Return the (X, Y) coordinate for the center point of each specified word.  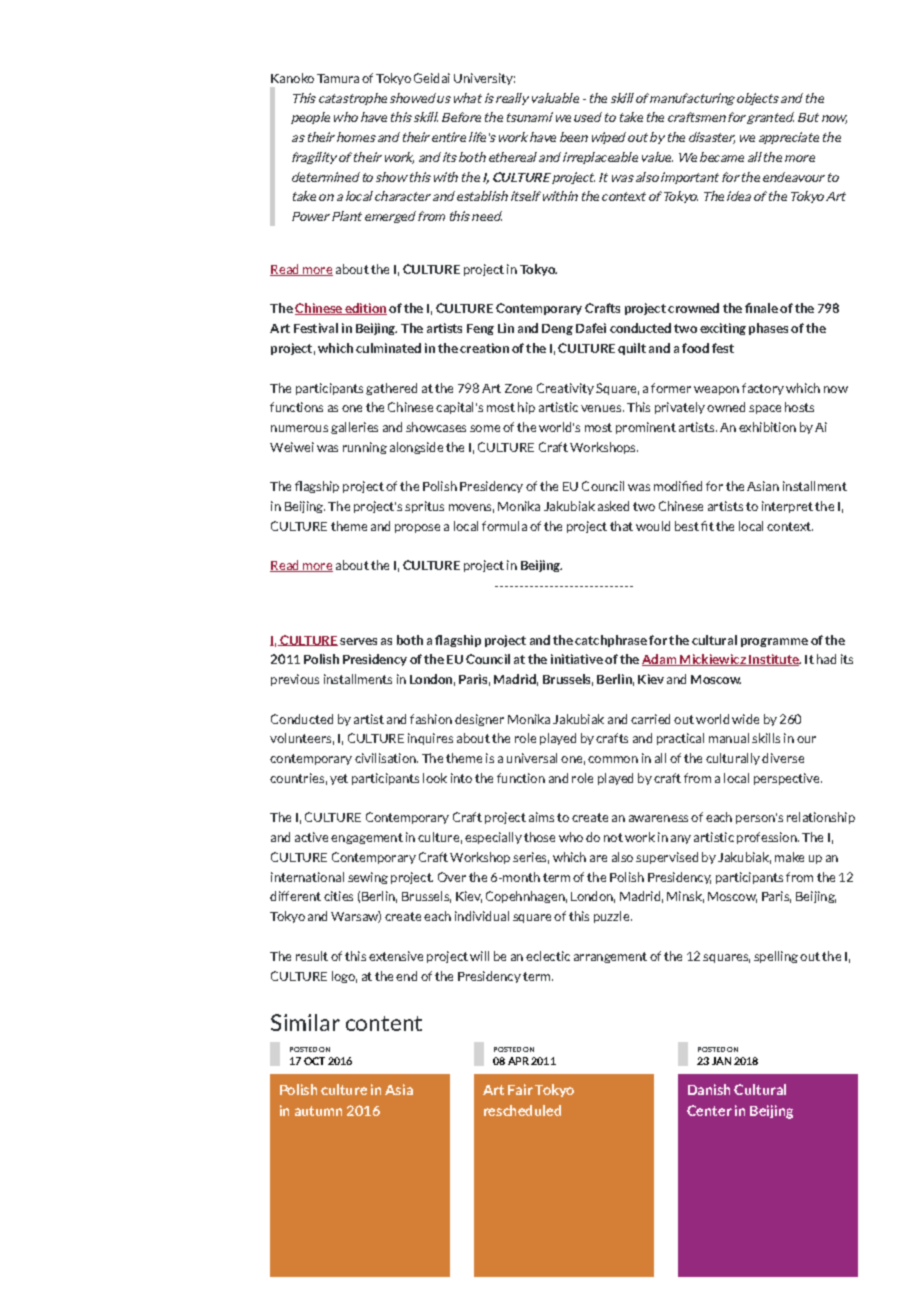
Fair (520, 1089)
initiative (577, 659)
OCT (314, 1061)
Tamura (338, 78)
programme (774, 642)
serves (358, 641)
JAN (721, 1061)
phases (768, 329)
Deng (557, 329)
